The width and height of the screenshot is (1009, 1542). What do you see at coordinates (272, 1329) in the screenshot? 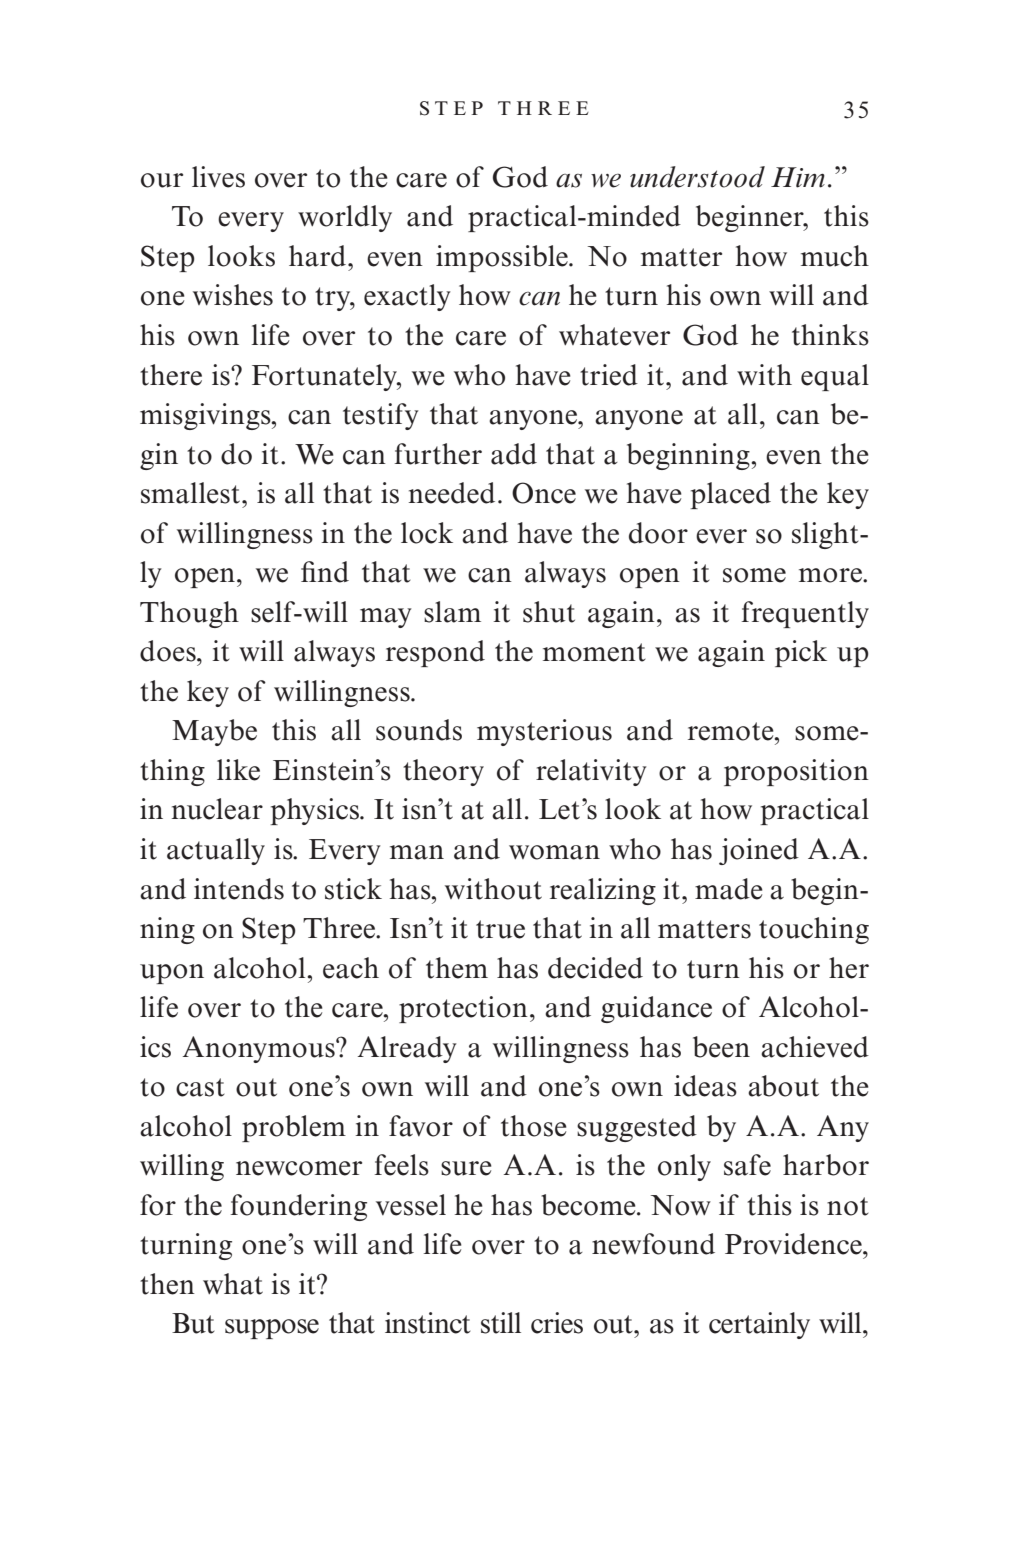
I see `suppose` at bounding box center [272, 1329].
